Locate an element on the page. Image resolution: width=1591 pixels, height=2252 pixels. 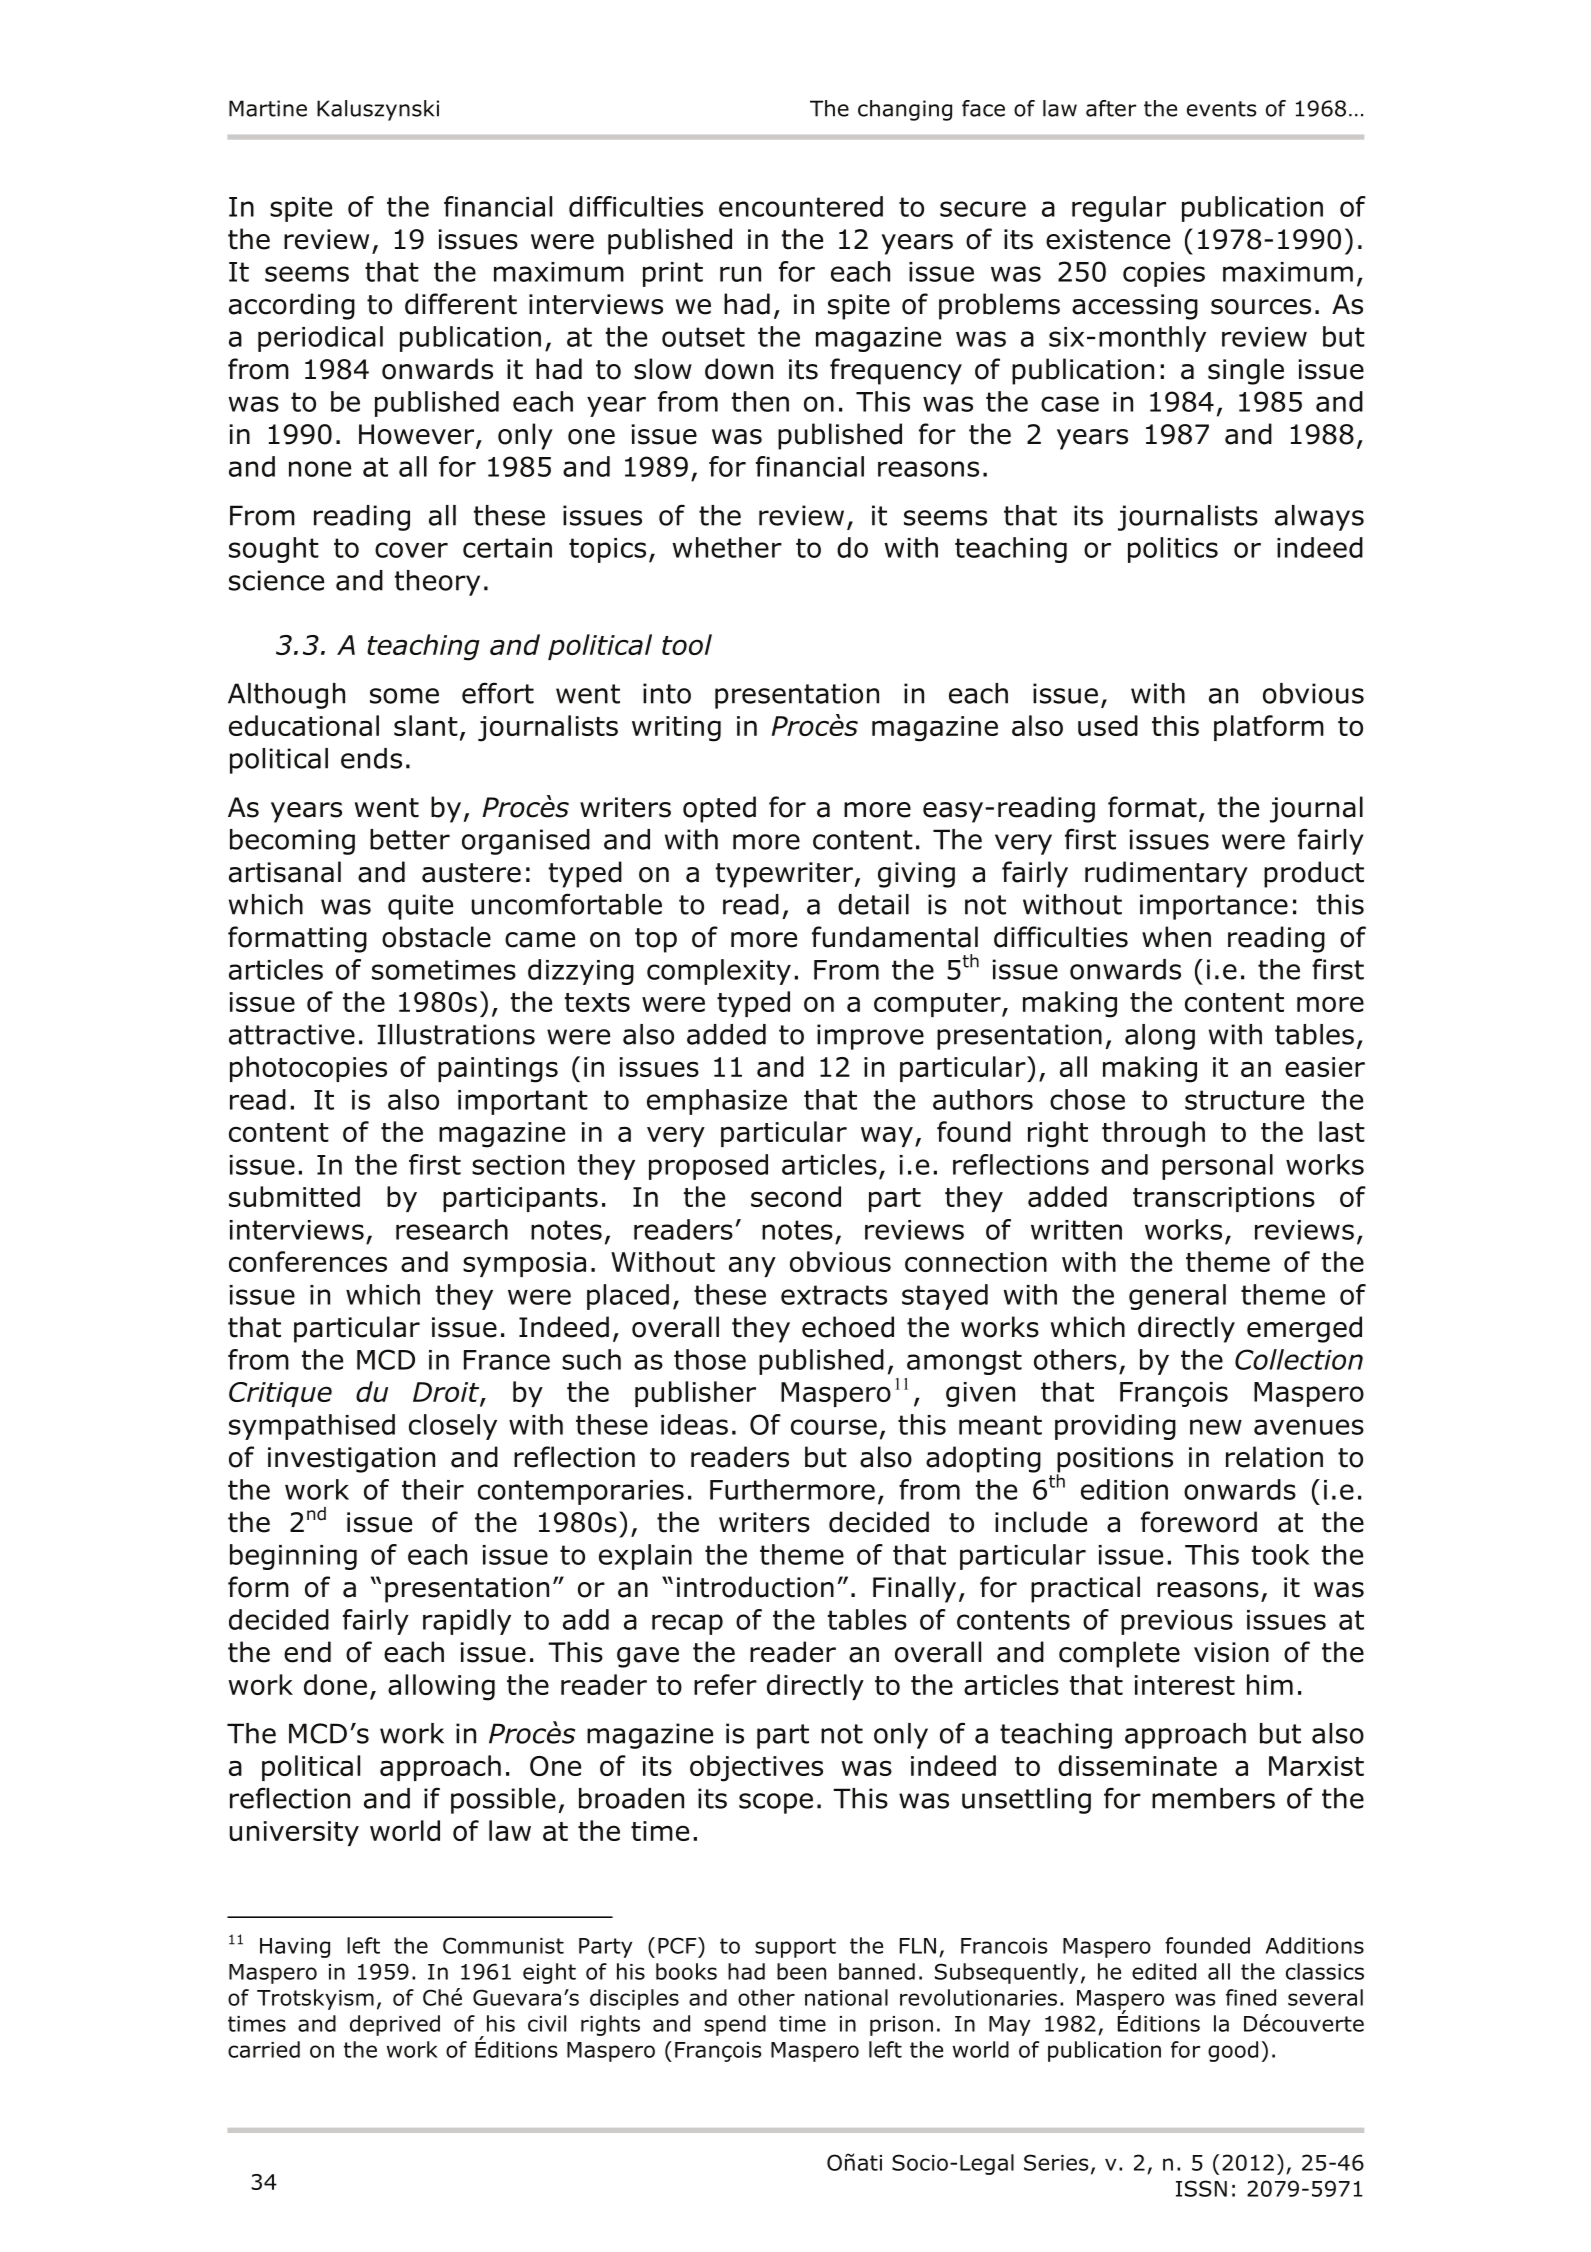
events is located at coordinates (1221, 109).
